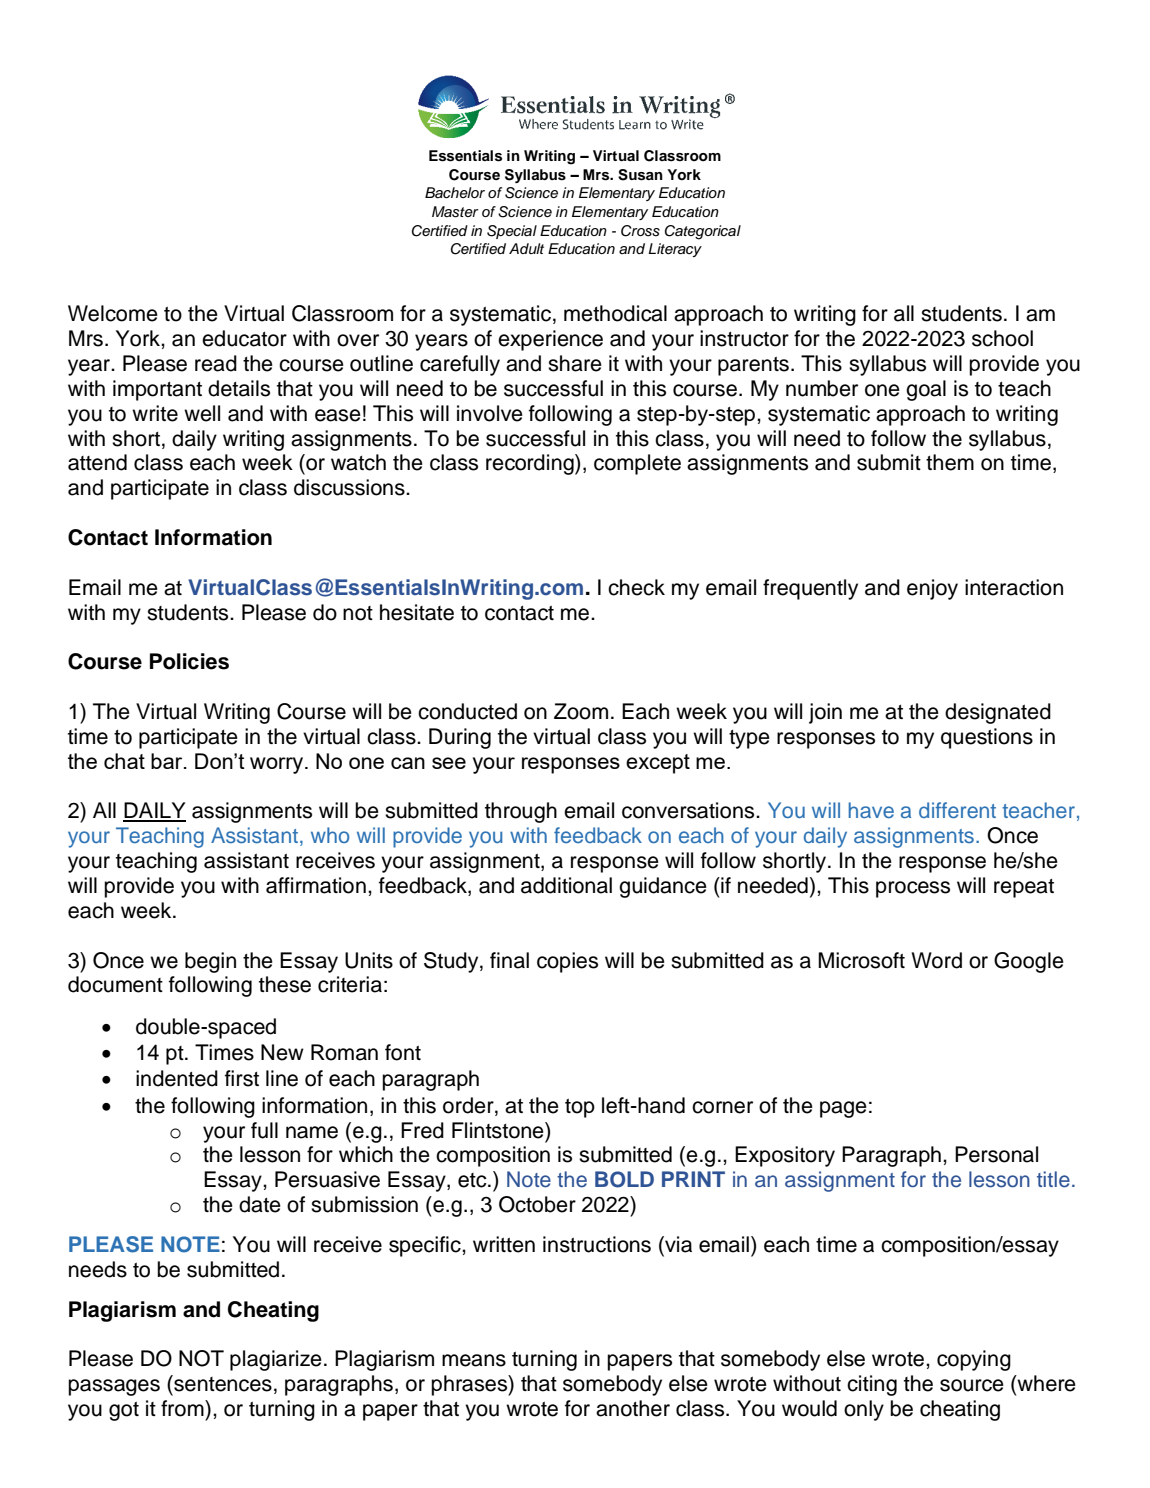 The height and width of the screenshot is (1488, 1150). Describe the element at coordinates (950, 462) in the screenshot. I see `them` at that location.
